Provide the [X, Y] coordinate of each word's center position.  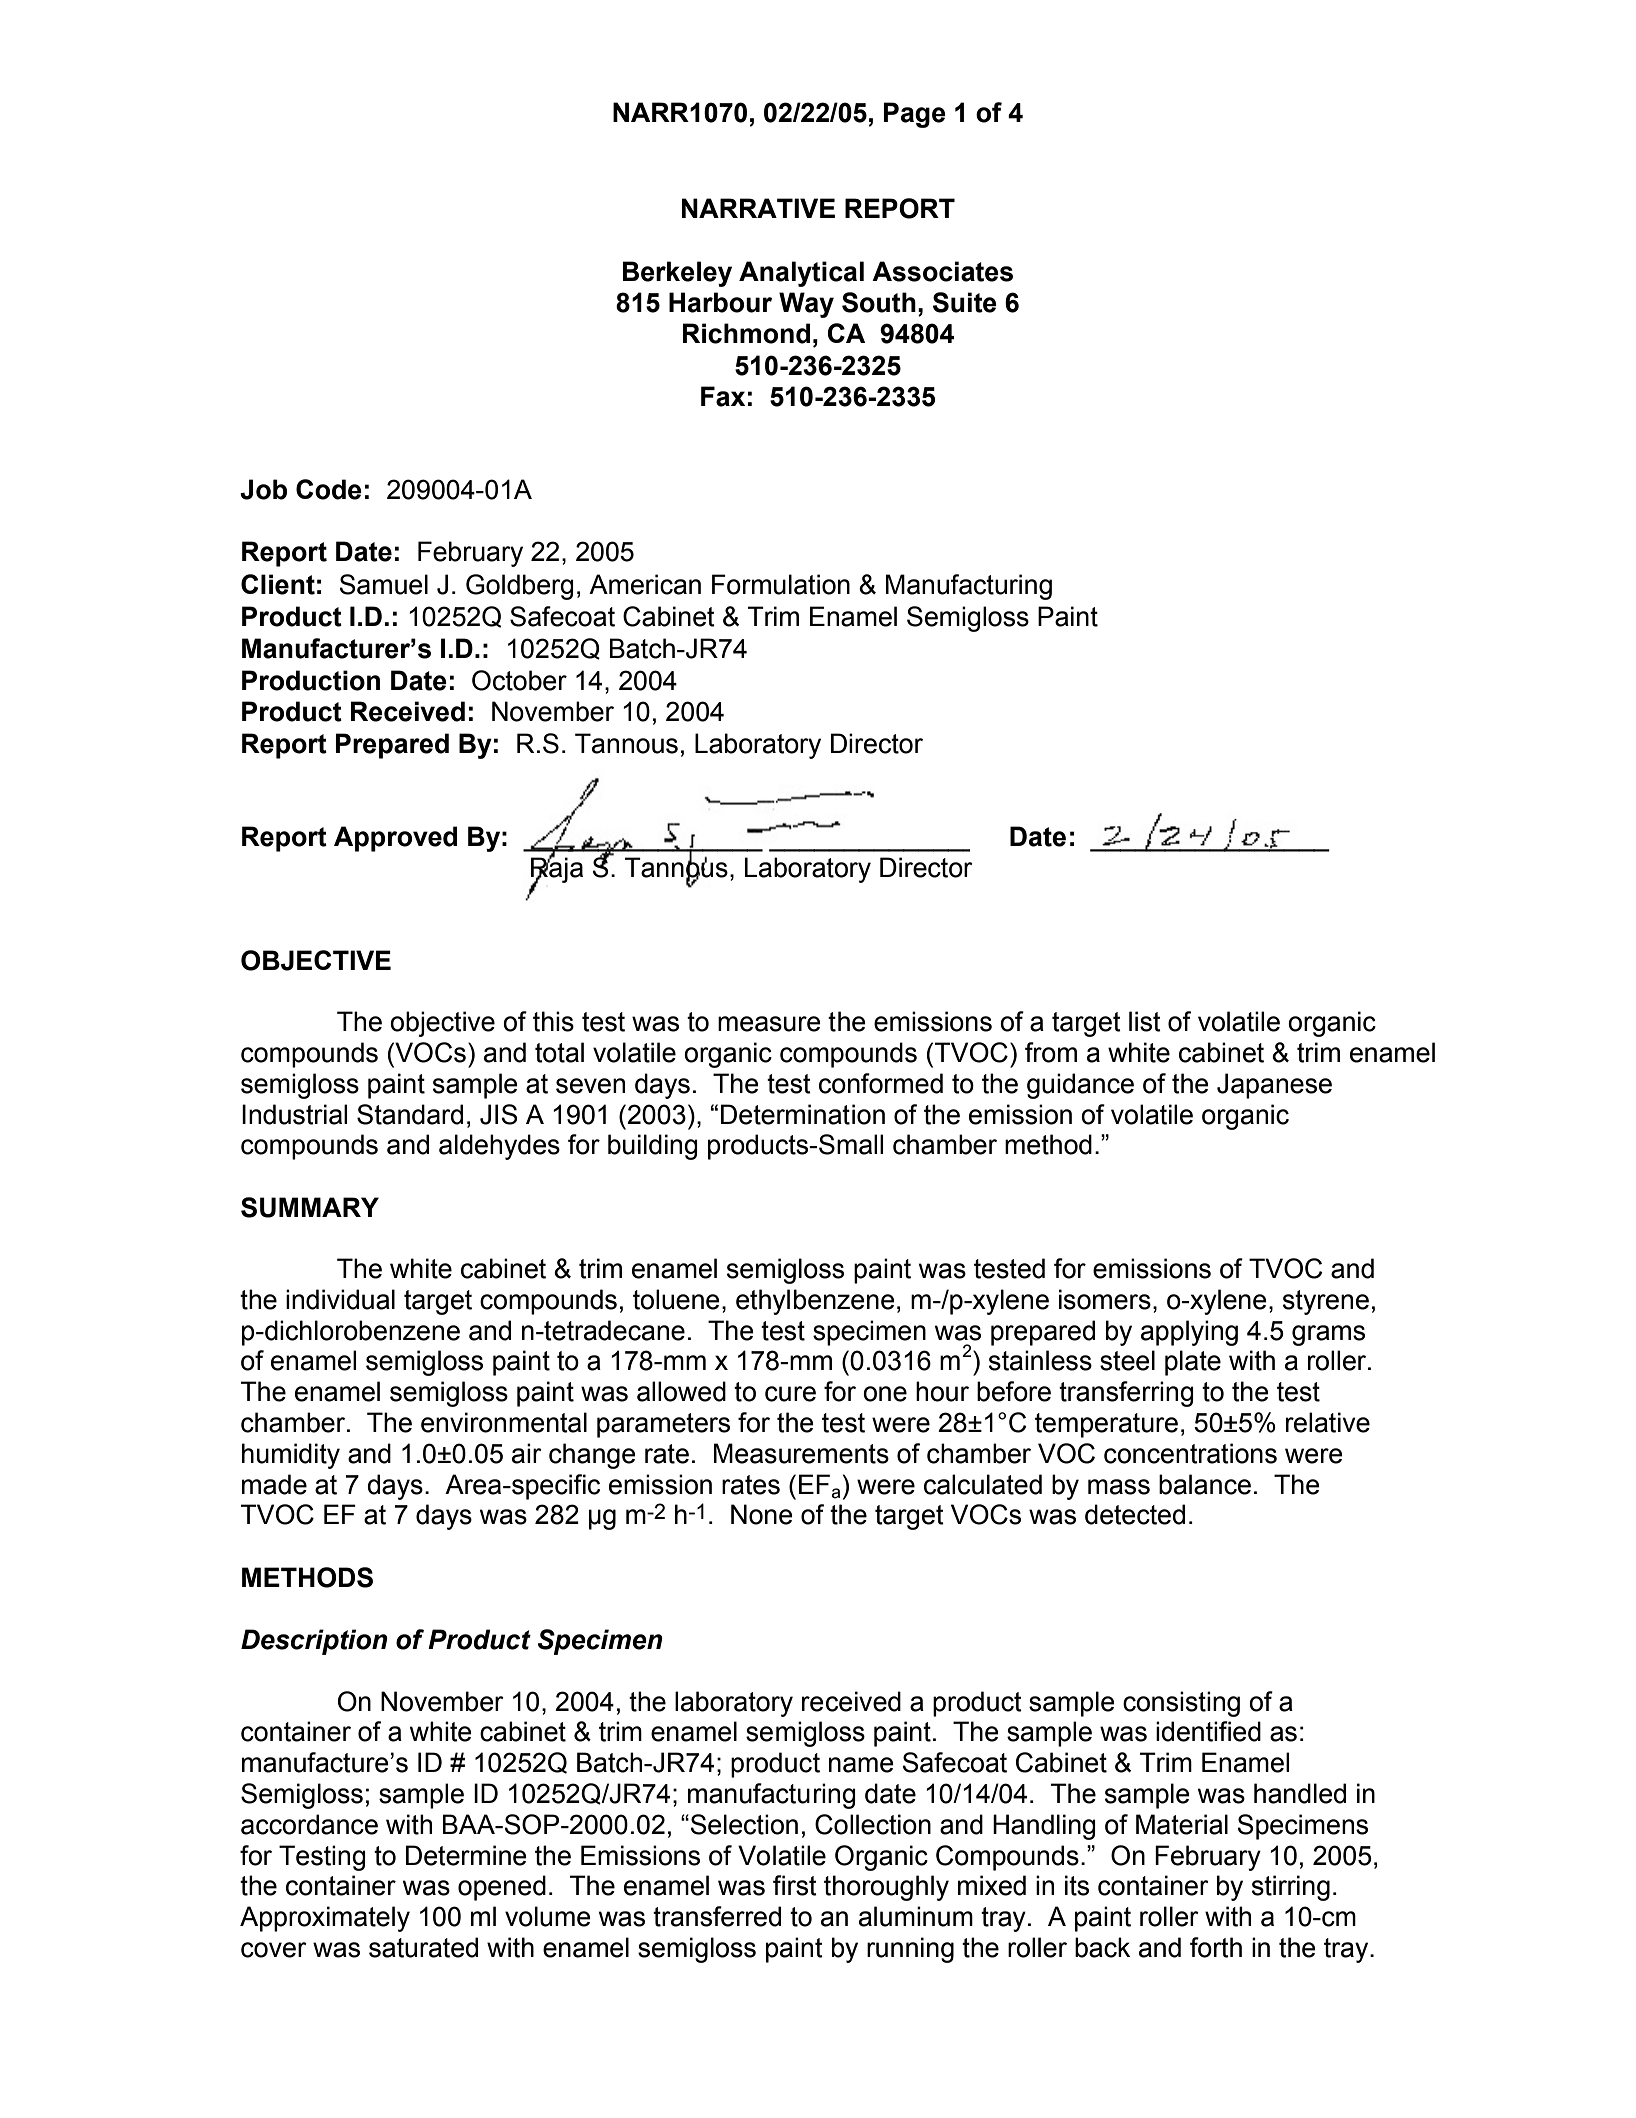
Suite [965, 302]
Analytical [801, 274]
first [795, 1885]
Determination [803, 1114]
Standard [410, 1114]
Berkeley [677, 274]
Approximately [325, 1919]
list [1145, 1021]
